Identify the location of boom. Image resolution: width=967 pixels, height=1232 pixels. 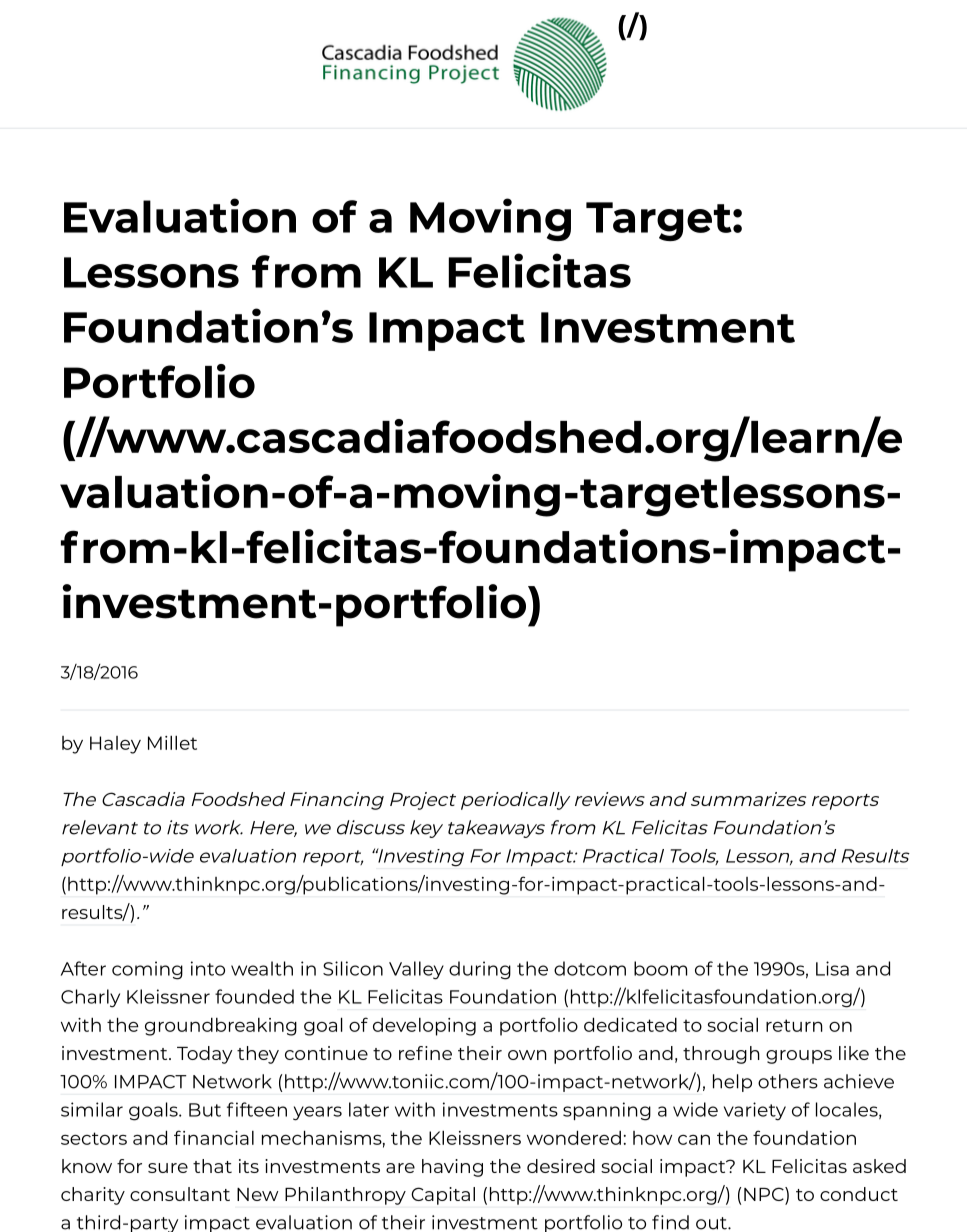
(660, 968).
